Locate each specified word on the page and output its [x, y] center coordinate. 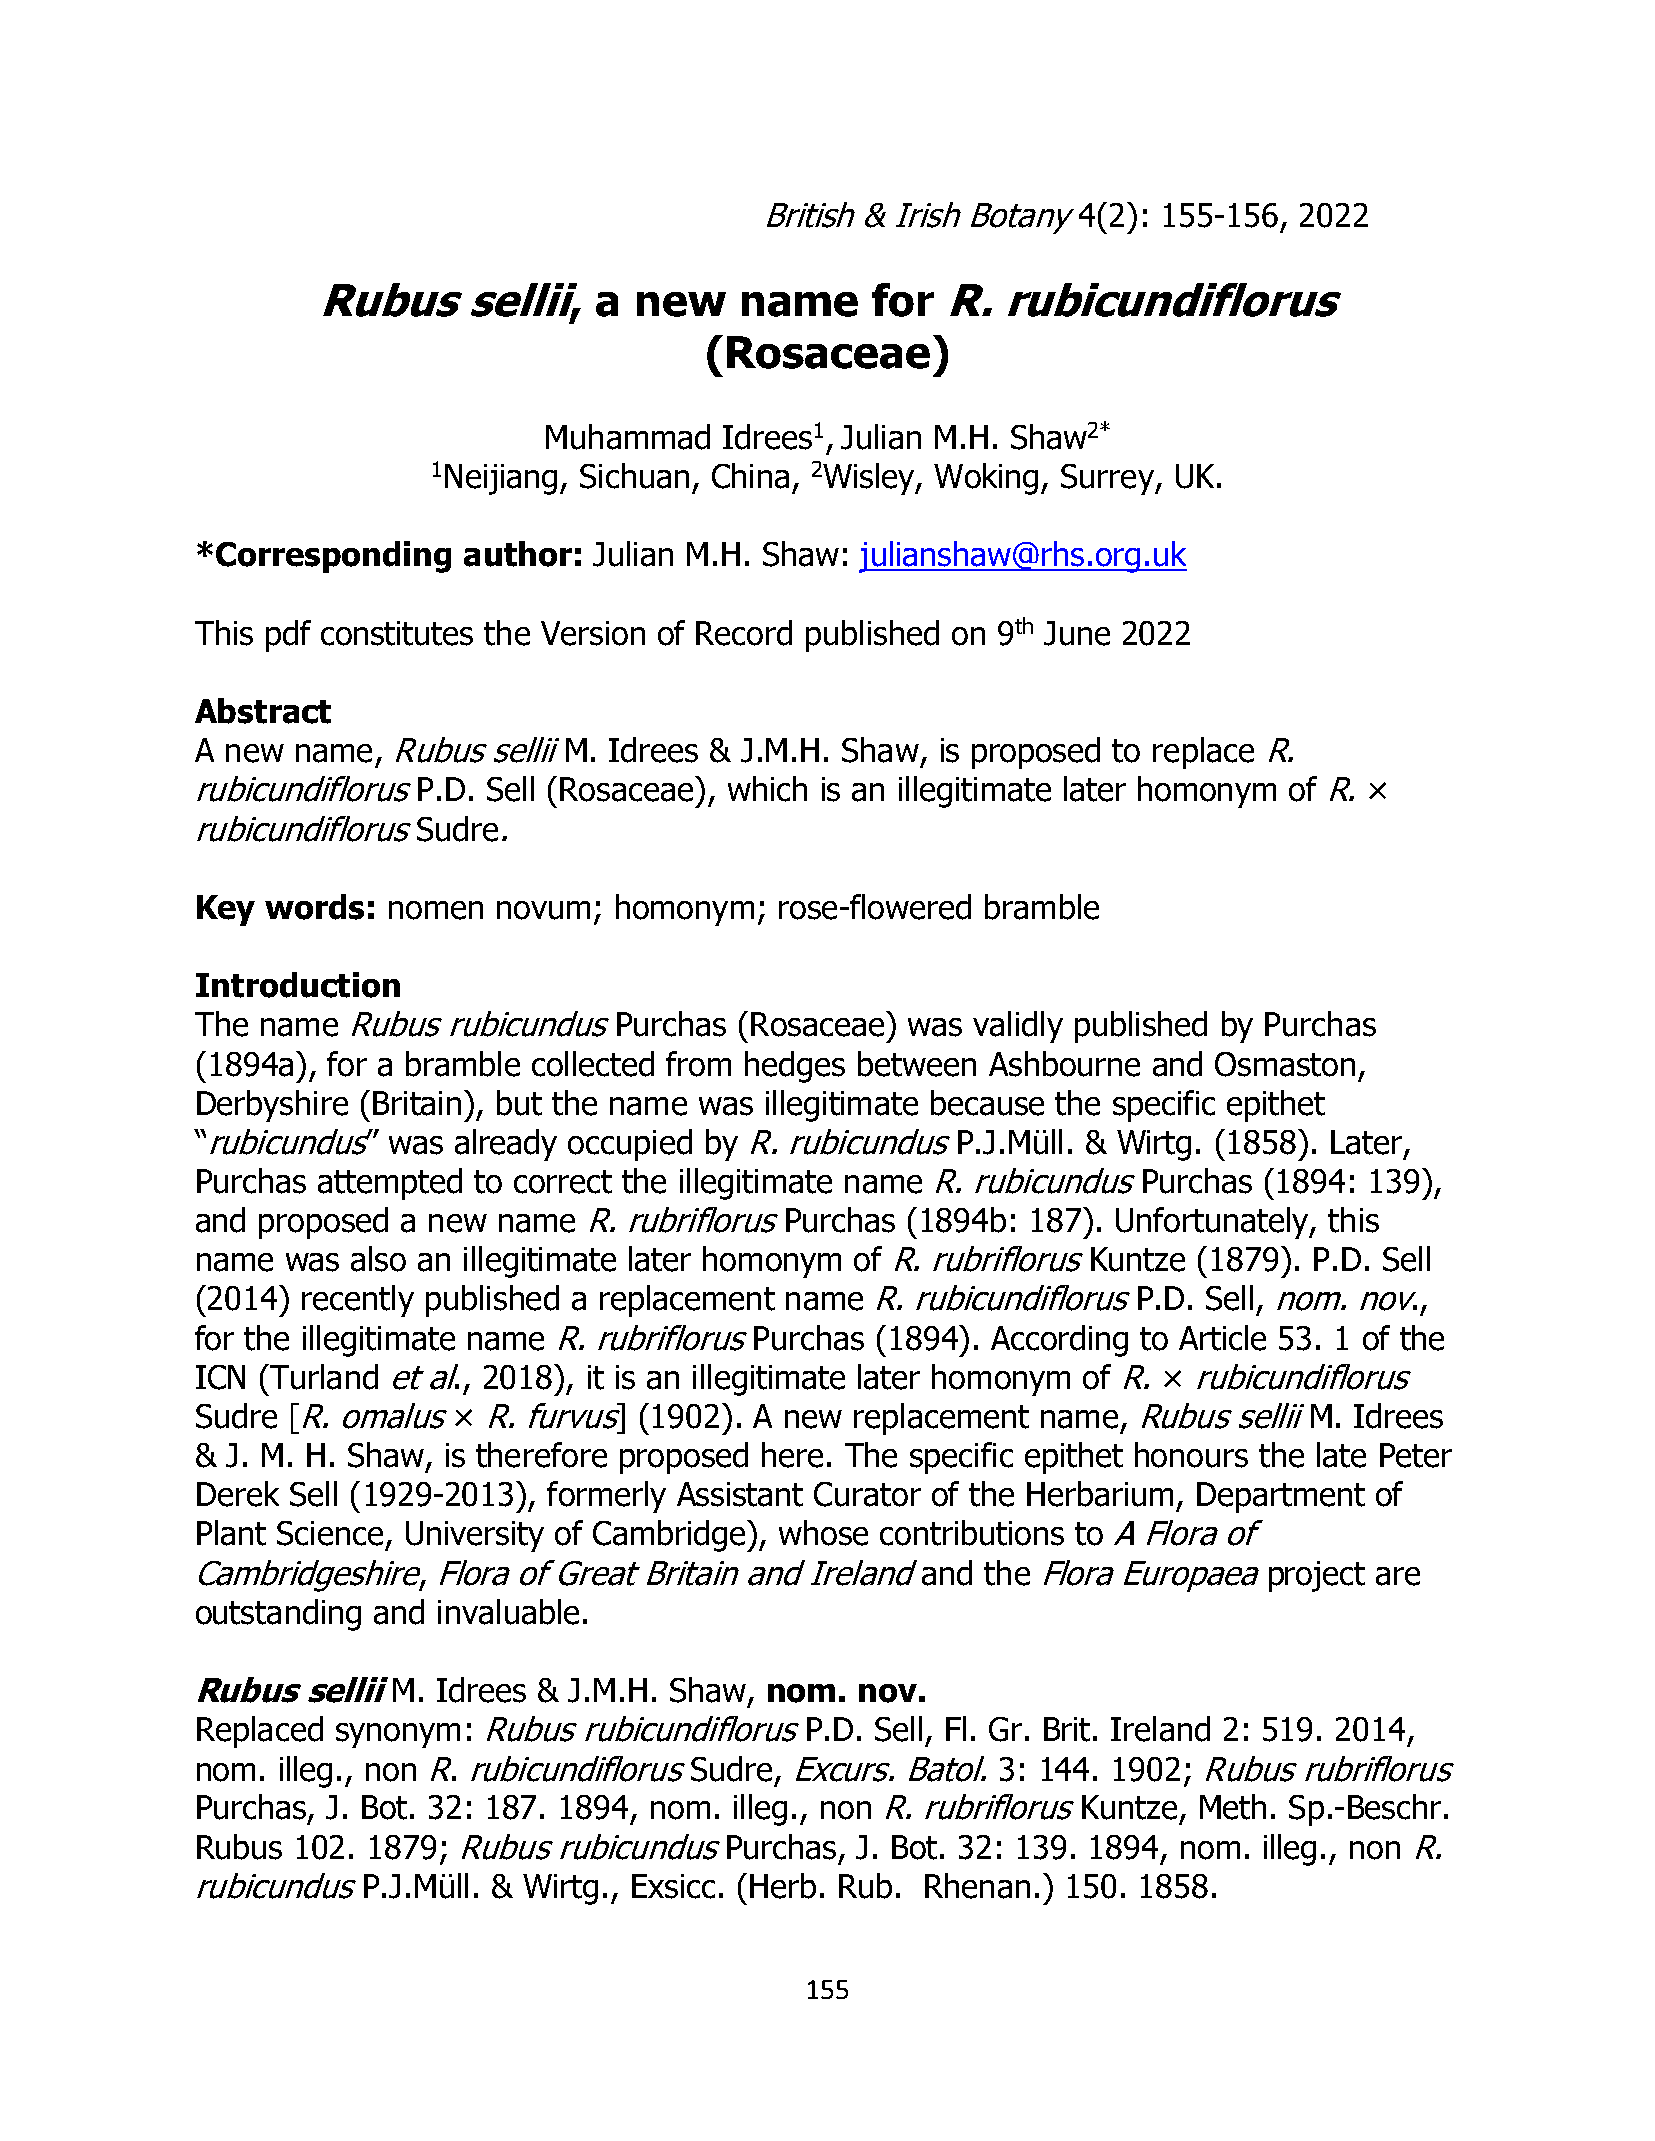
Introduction [298, 985]
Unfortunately [1213, 1223]
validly [1018, 1027]
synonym [398, 1735]
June [1077, 633]
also [378, 1259]
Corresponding [333, 557]
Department [1281, 1497]
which [767, 789]
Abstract [263, 711]
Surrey [1108, 479]
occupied [630, 1145]
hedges [795, 1067]
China [750, 476]
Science [330, 1533]
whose [823, 1533]
